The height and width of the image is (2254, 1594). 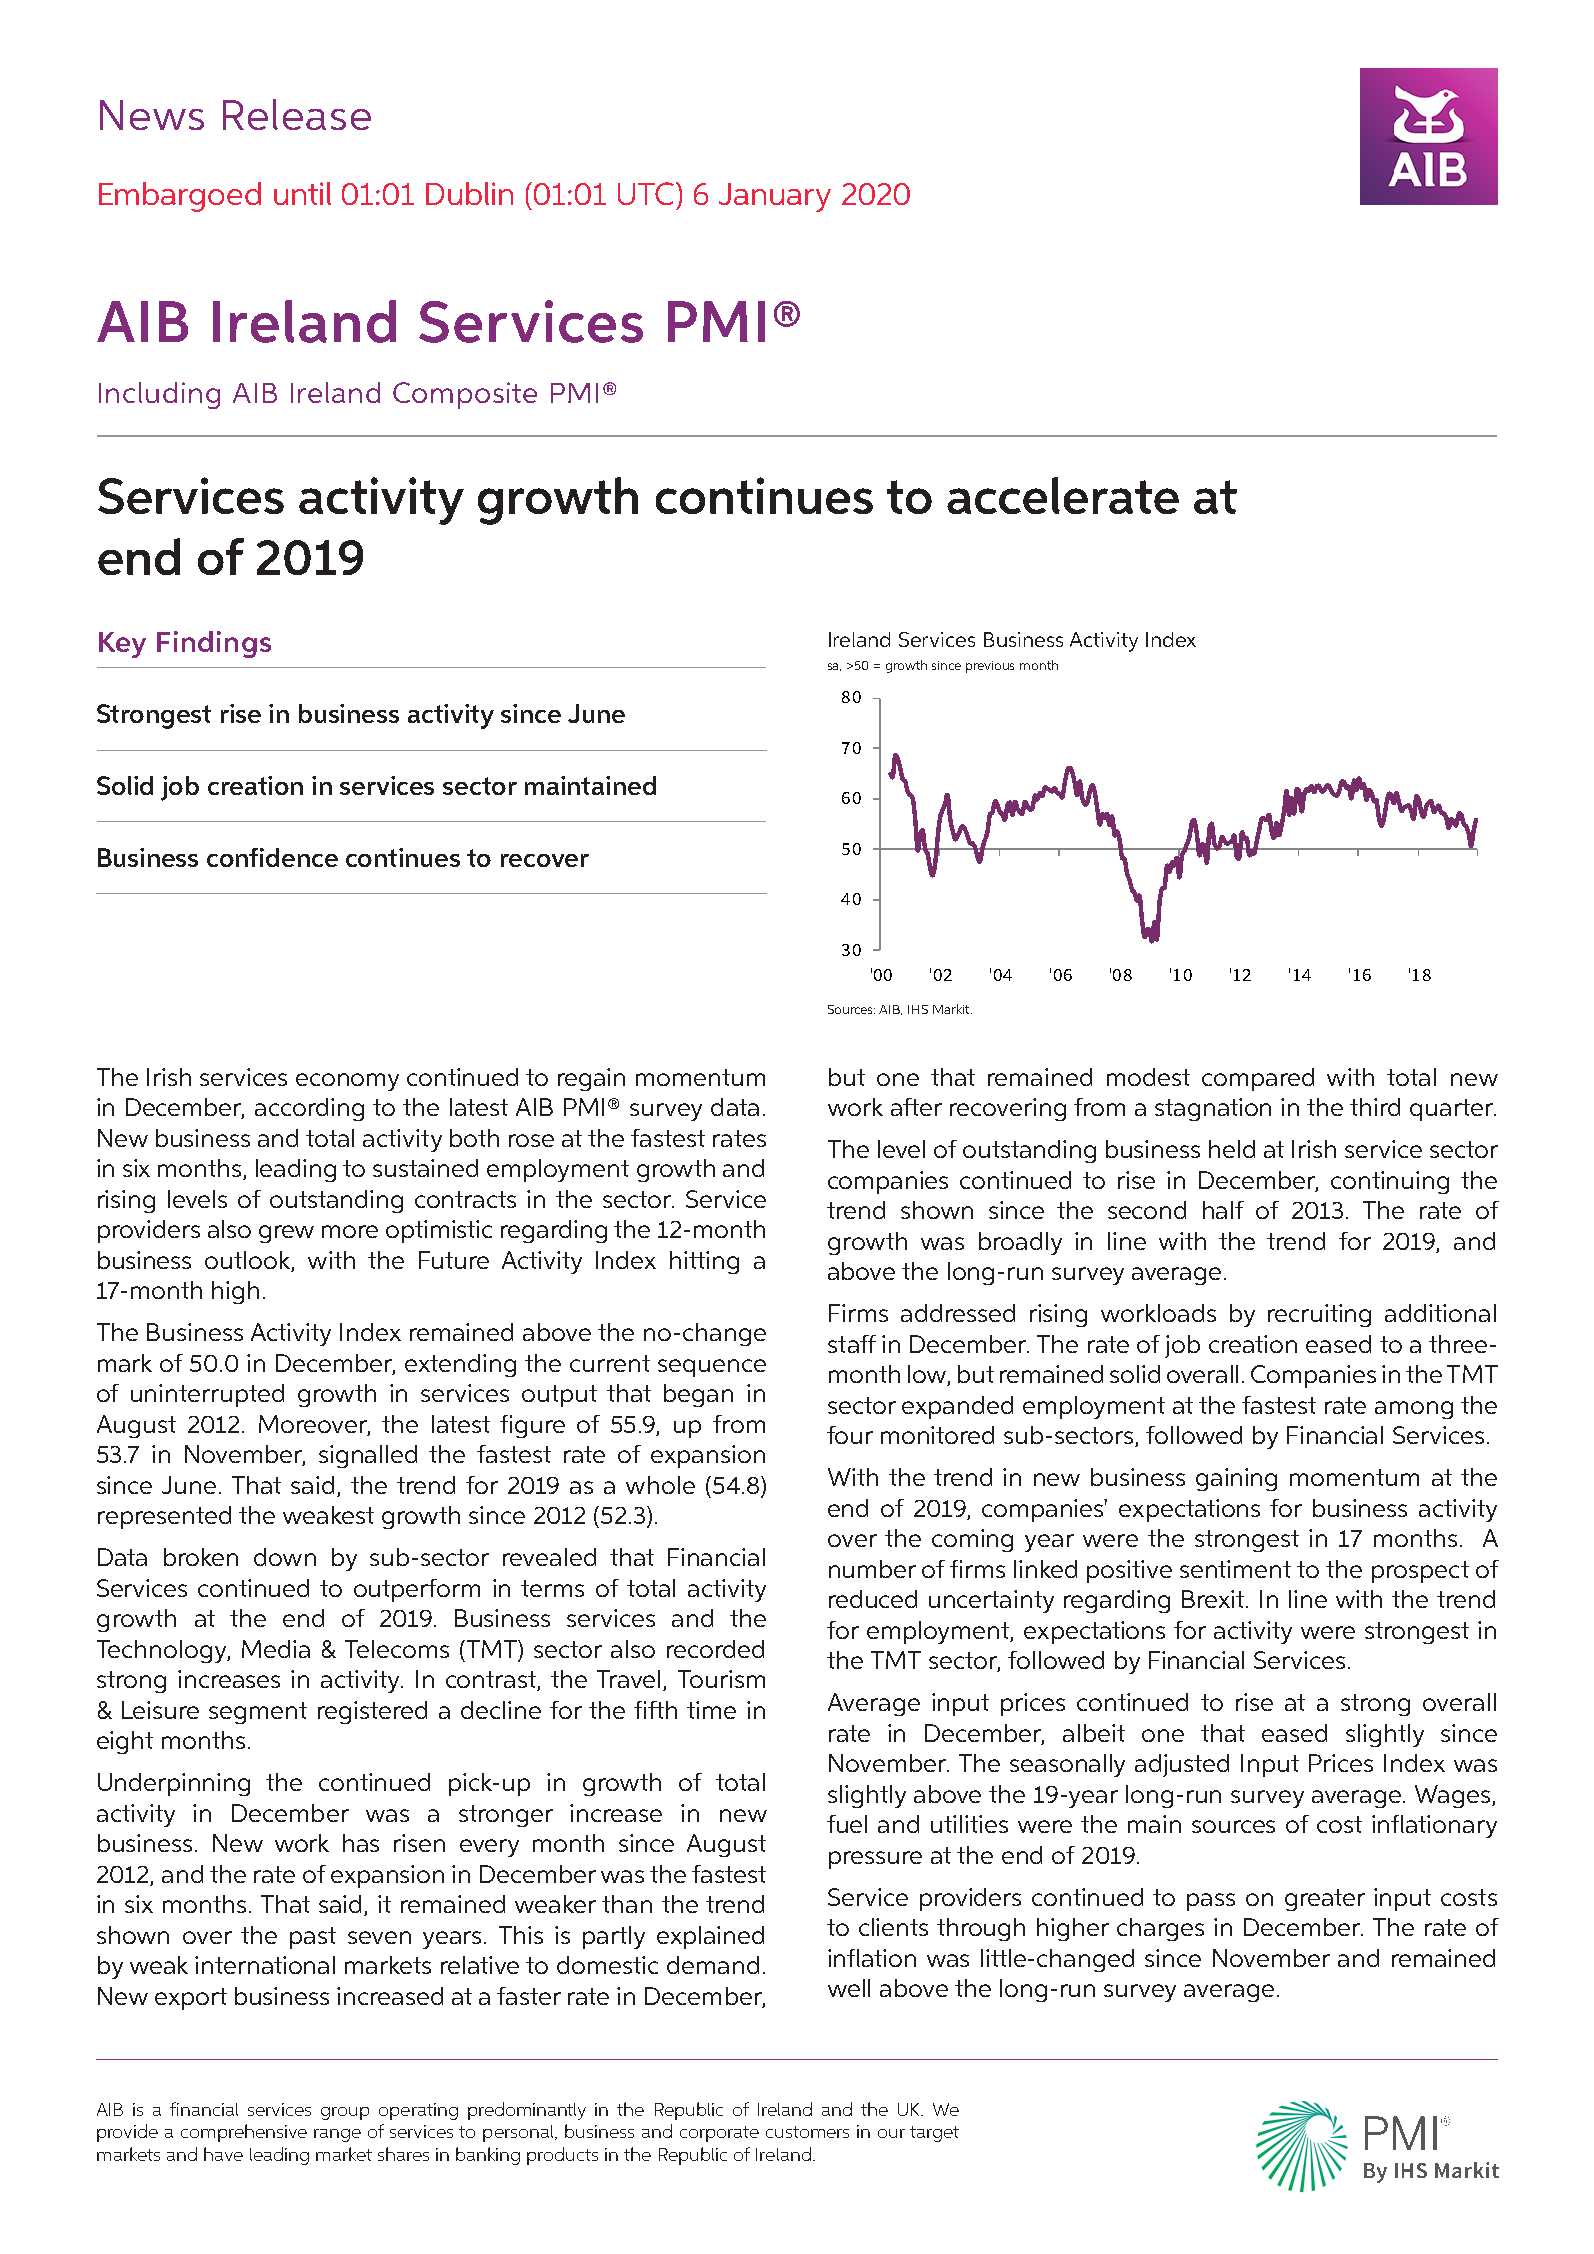 What do you see at coordinates (916, 1107) in the image?
I see `after` at bounding box center [916, 1107].
